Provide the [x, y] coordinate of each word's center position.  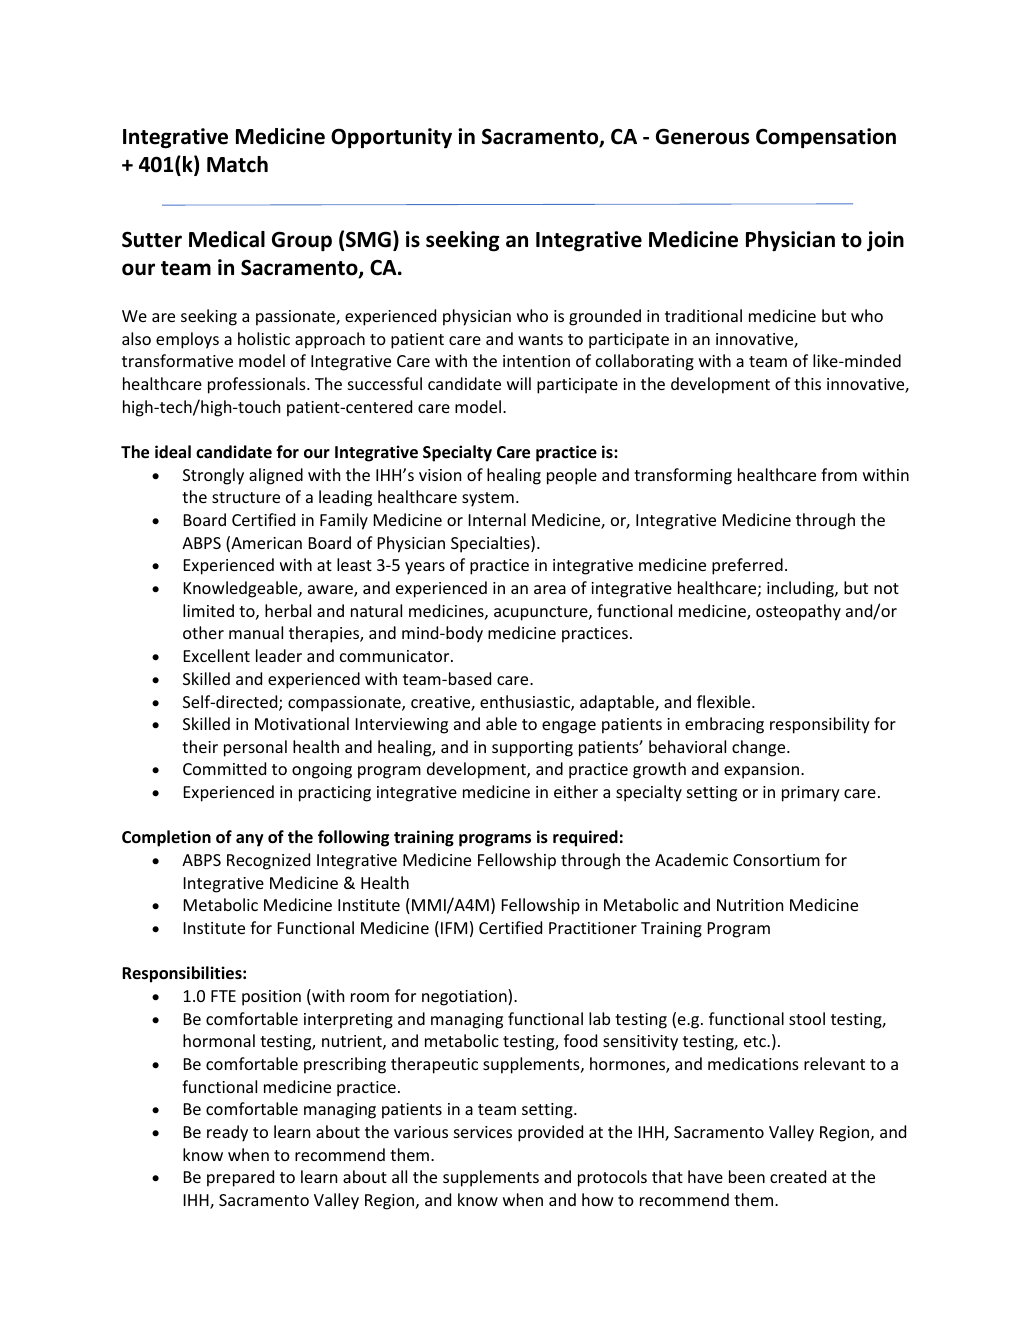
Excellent [217, 655]
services [483, 1132]
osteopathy [798, 612]
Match [237, 164]
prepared [240, 1178]
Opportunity [391, 138]
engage [569, 727]
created [798, 1176]
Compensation [826, 138]
